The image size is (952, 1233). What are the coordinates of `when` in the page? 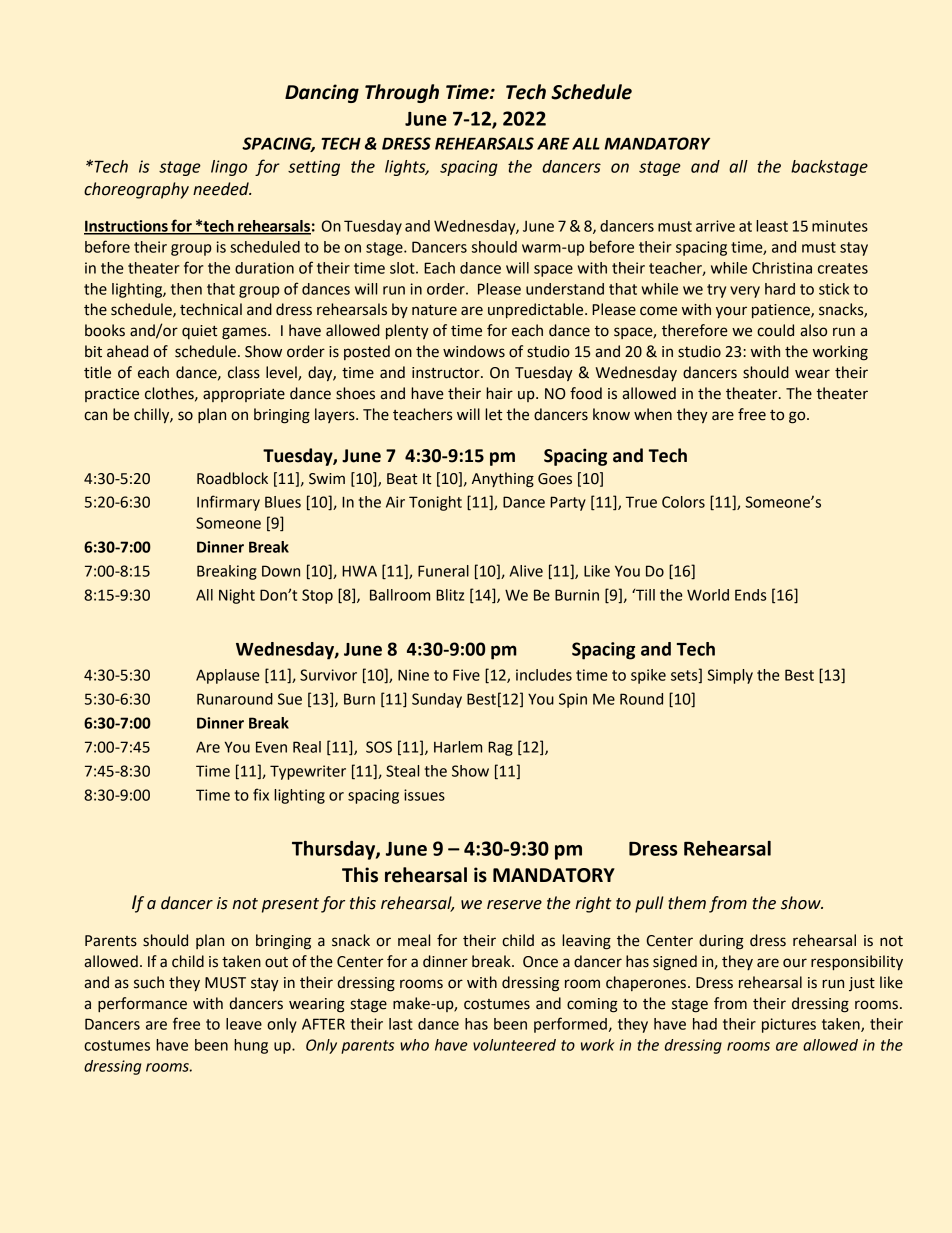 It's located at (653, 414).
